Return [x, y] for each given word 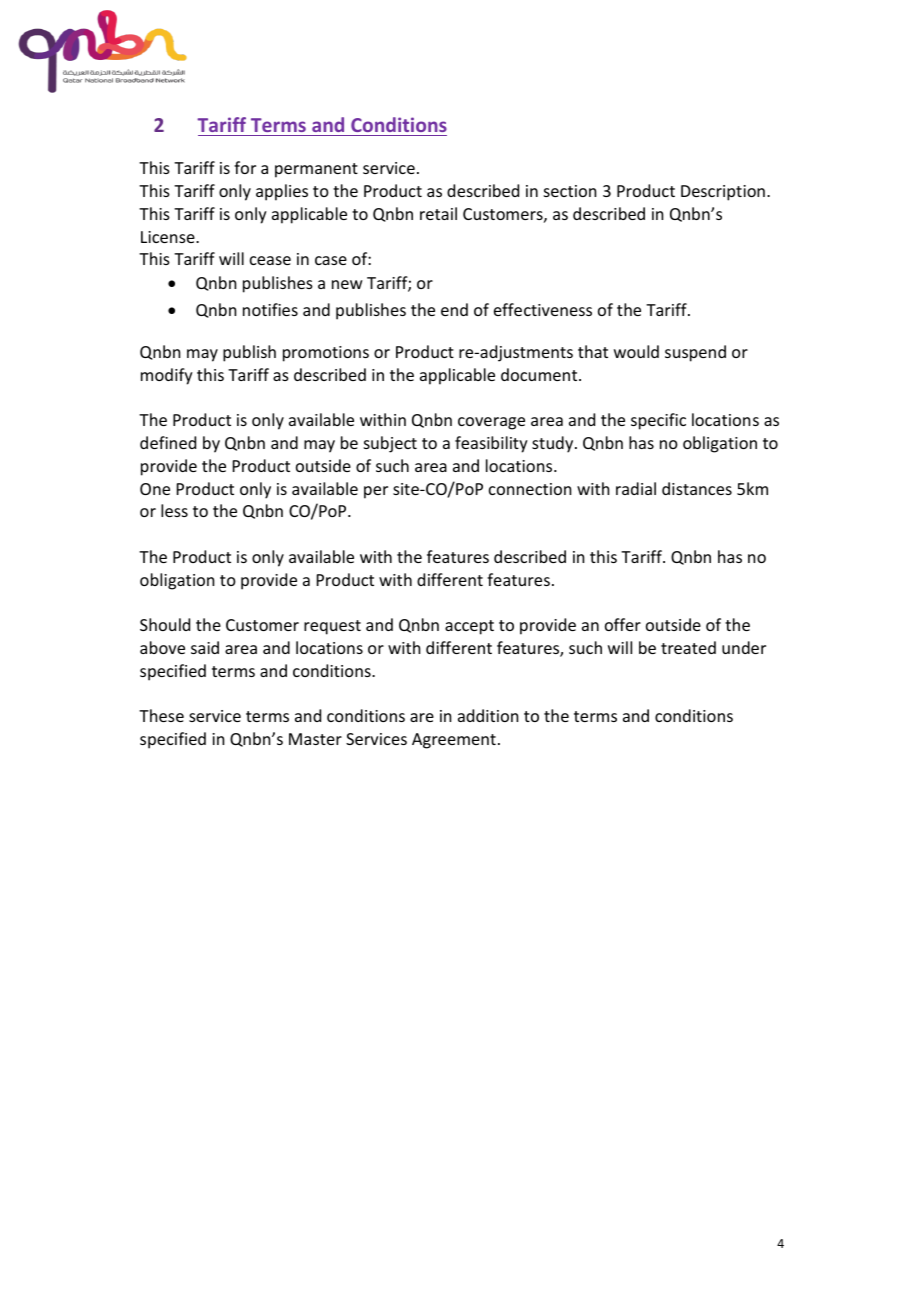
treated [688, 647]
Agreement [454, 741]
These [161, 715]
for [245, 167]
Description [723, 193]
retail [438, 213]
